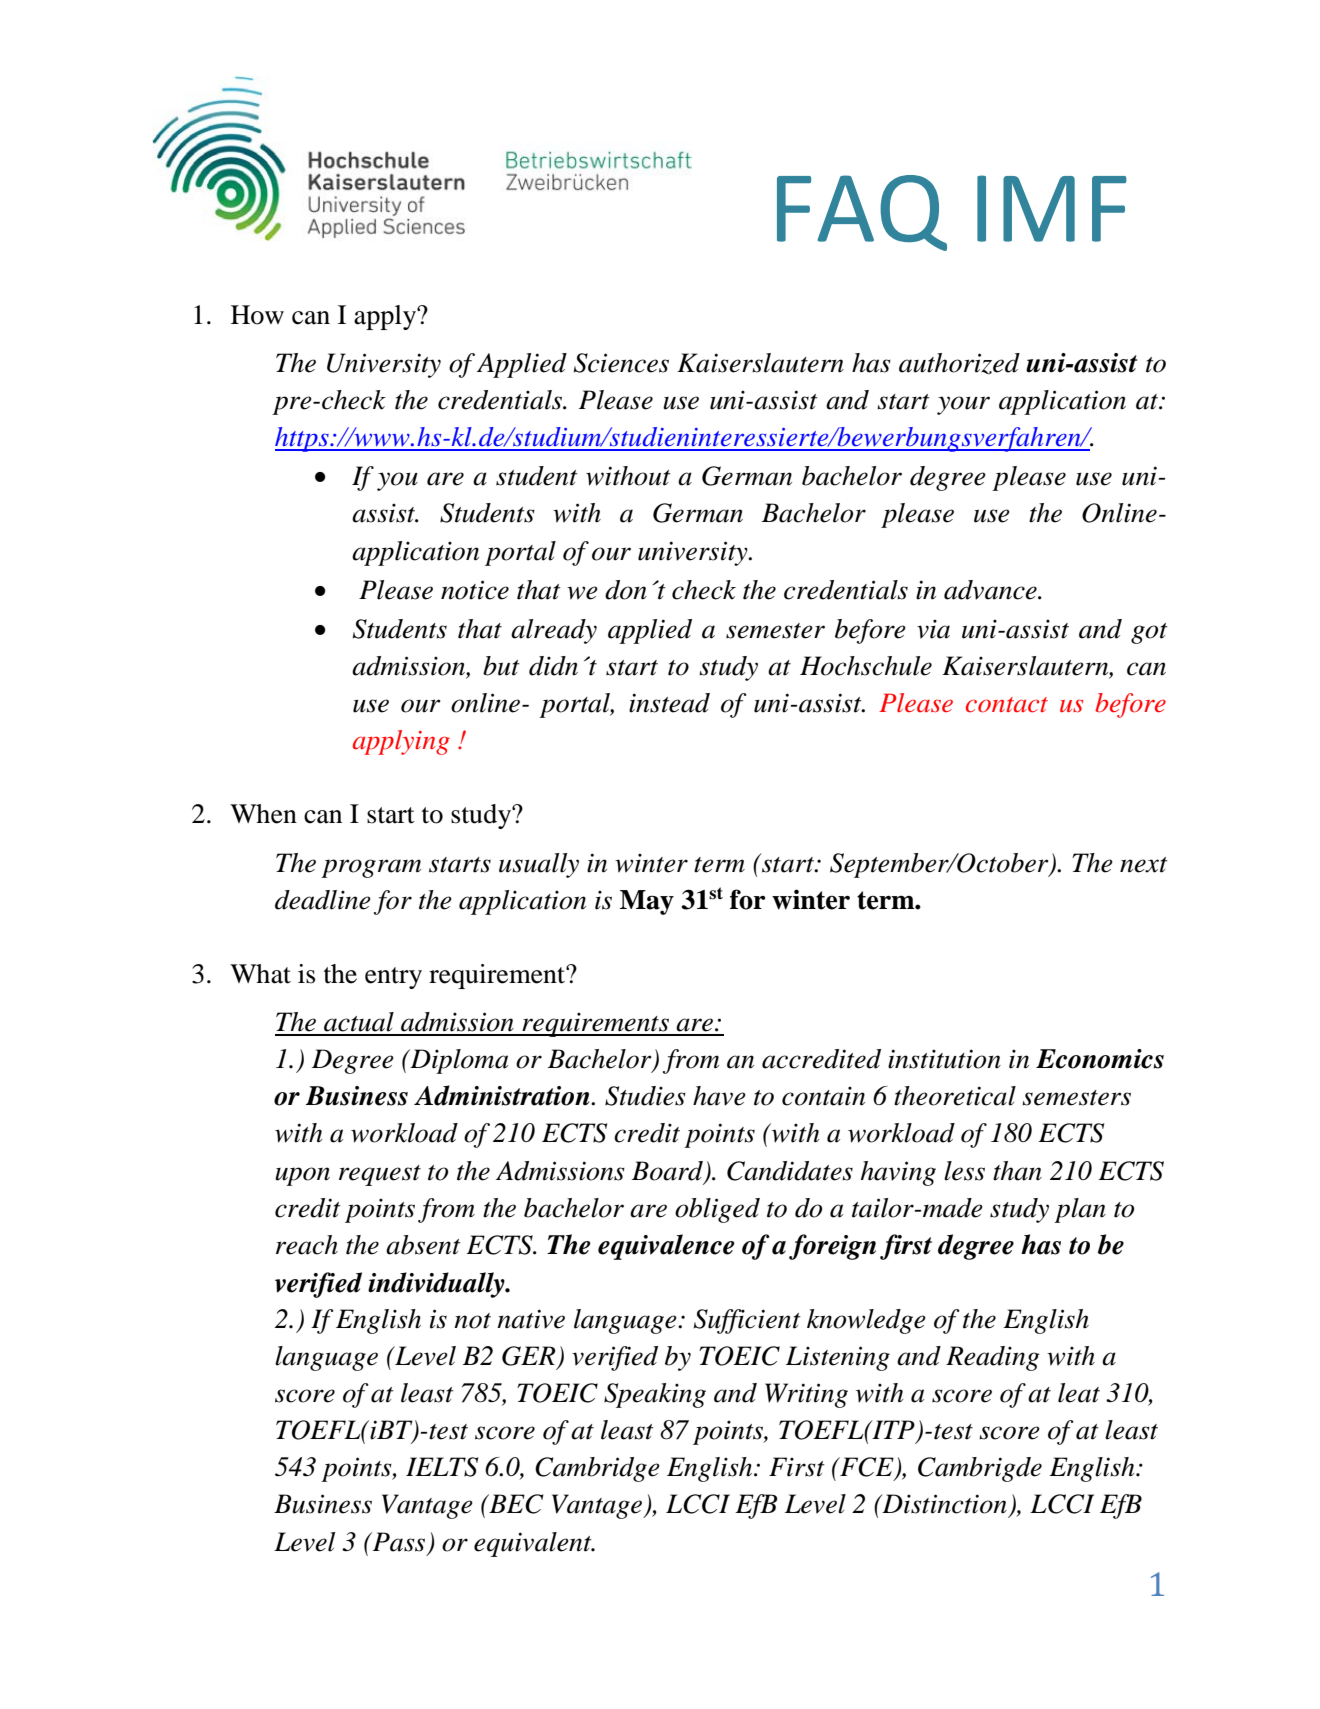 The image size is (1320, 1709). What do you see at coordinates (1144, 865) in the document?
I see `next` at bounding box center [1144, 865].
